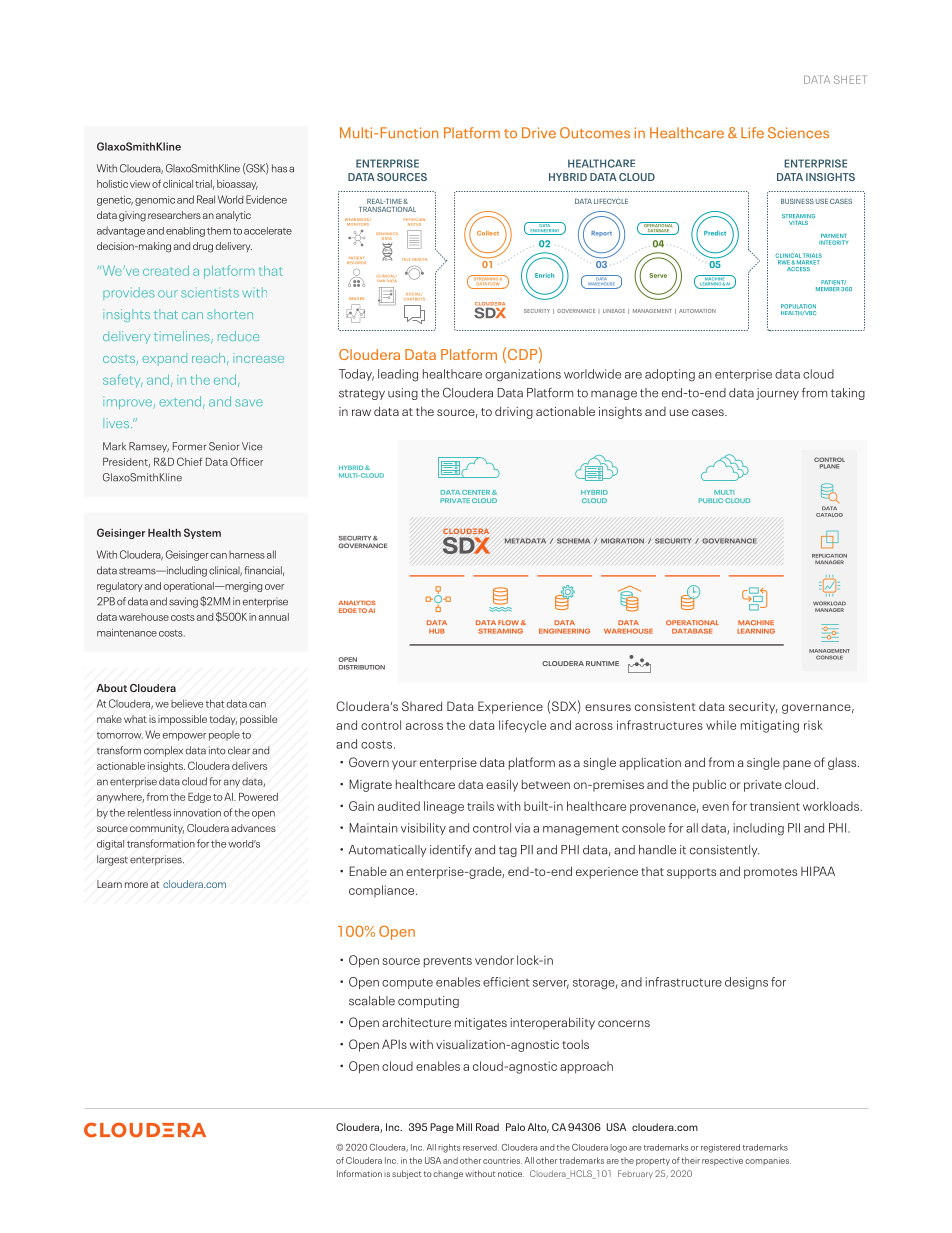  What do you see at coordinates (480, 806) in the screenshot?
I see `trails` at bounding box center [480, 806].
